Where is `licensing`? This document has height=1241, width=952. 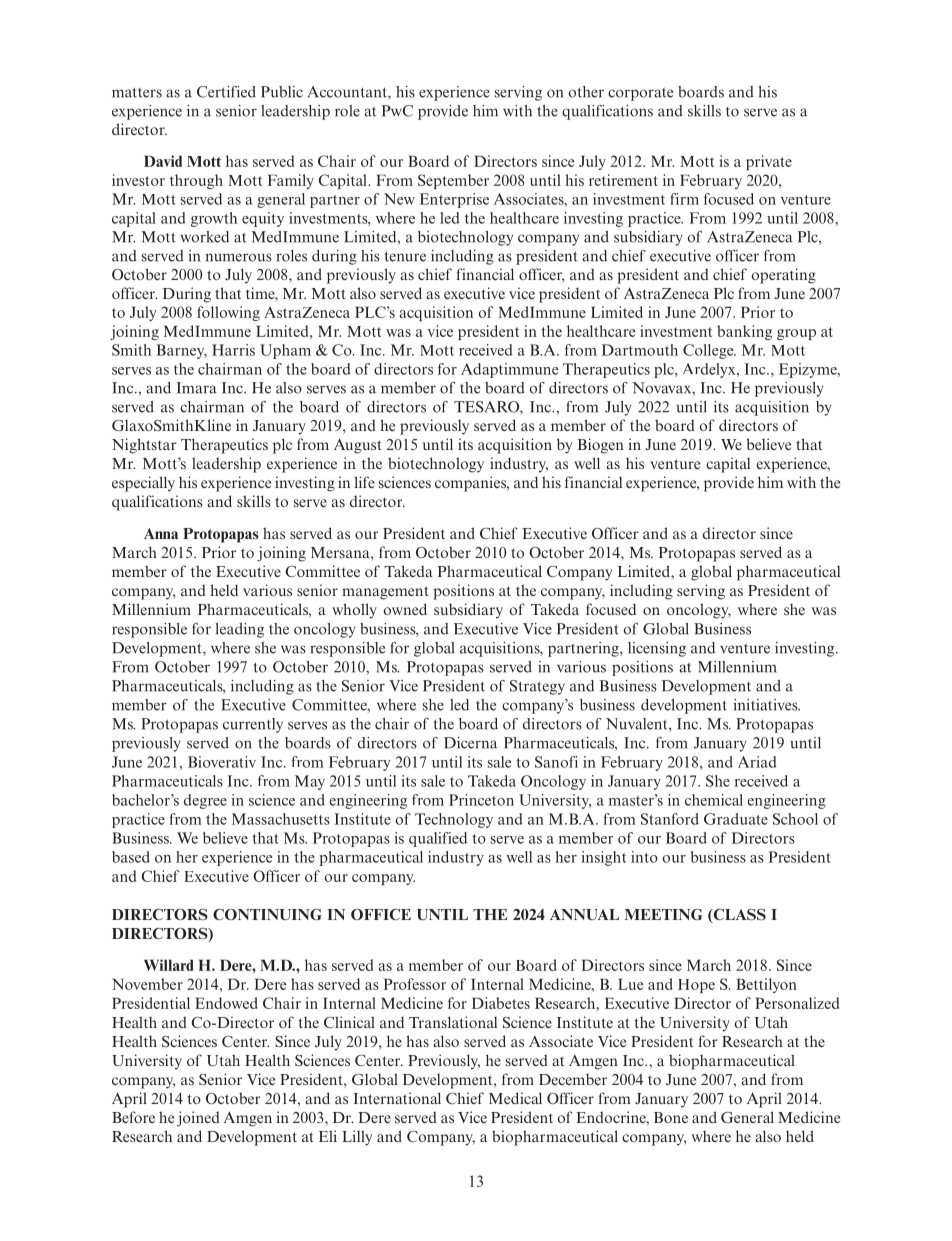 licensing is located at coordinates (657, 649).
